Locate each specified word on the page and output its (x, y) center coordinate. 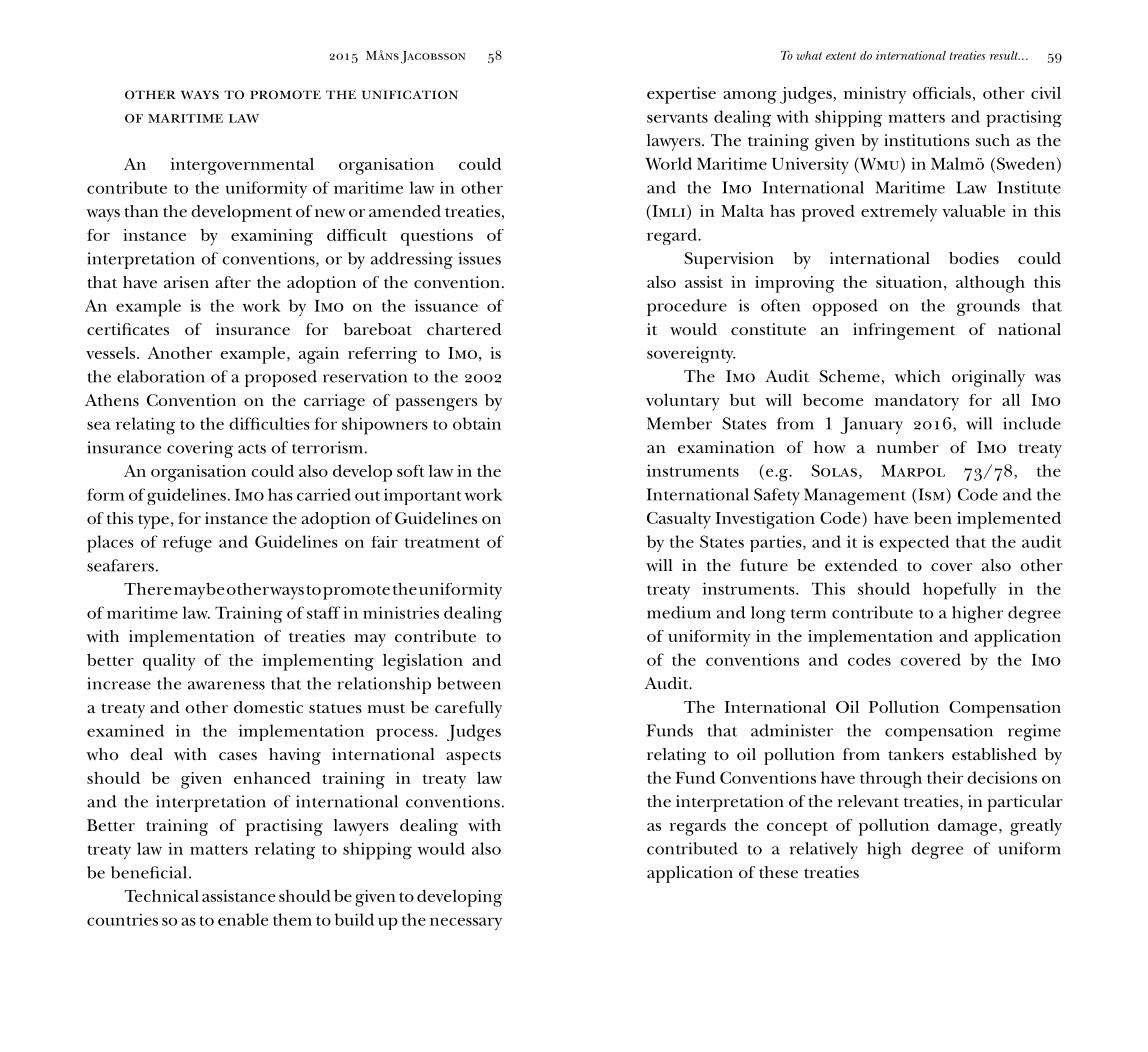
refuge (187, 544)
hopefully (959, 591)
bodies (974, 258)
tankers (916, 754)
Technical (162, 896)
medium (679, 612)
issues (479, 258)
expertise (681, 95)
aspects (473, 758)
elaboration (161, 376)
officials (942, 93)
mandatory (917, 402)
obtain (477, 423)
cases (238, 756)
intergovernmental (242, 166)
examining (272, 237)
